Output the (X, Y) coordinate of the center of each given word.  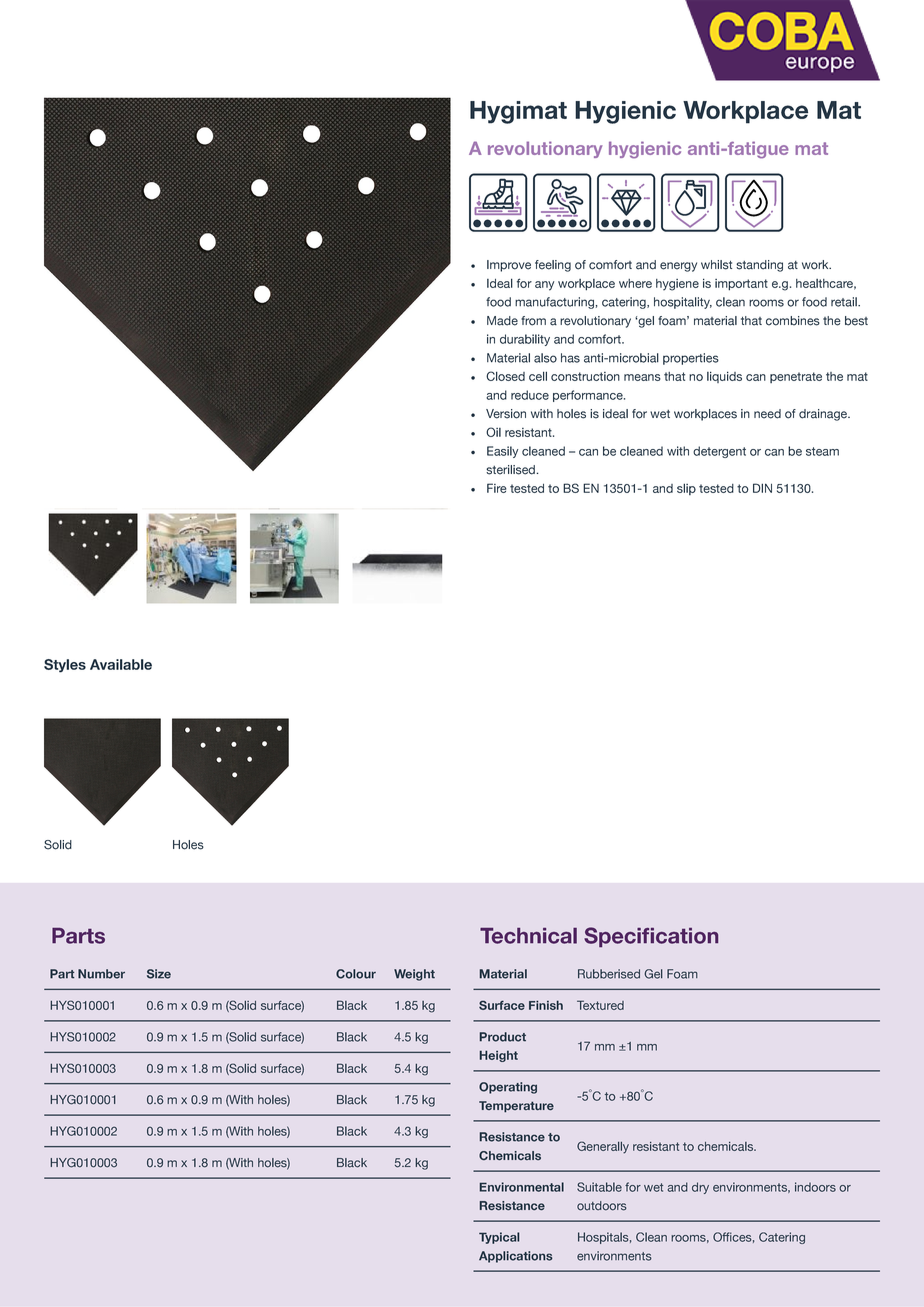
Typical (499, 1238)
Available (121, 664)
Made (502, 321)
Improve (509, 266)
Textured (600, 1005)
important (741, 285)
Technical (528, 936)
